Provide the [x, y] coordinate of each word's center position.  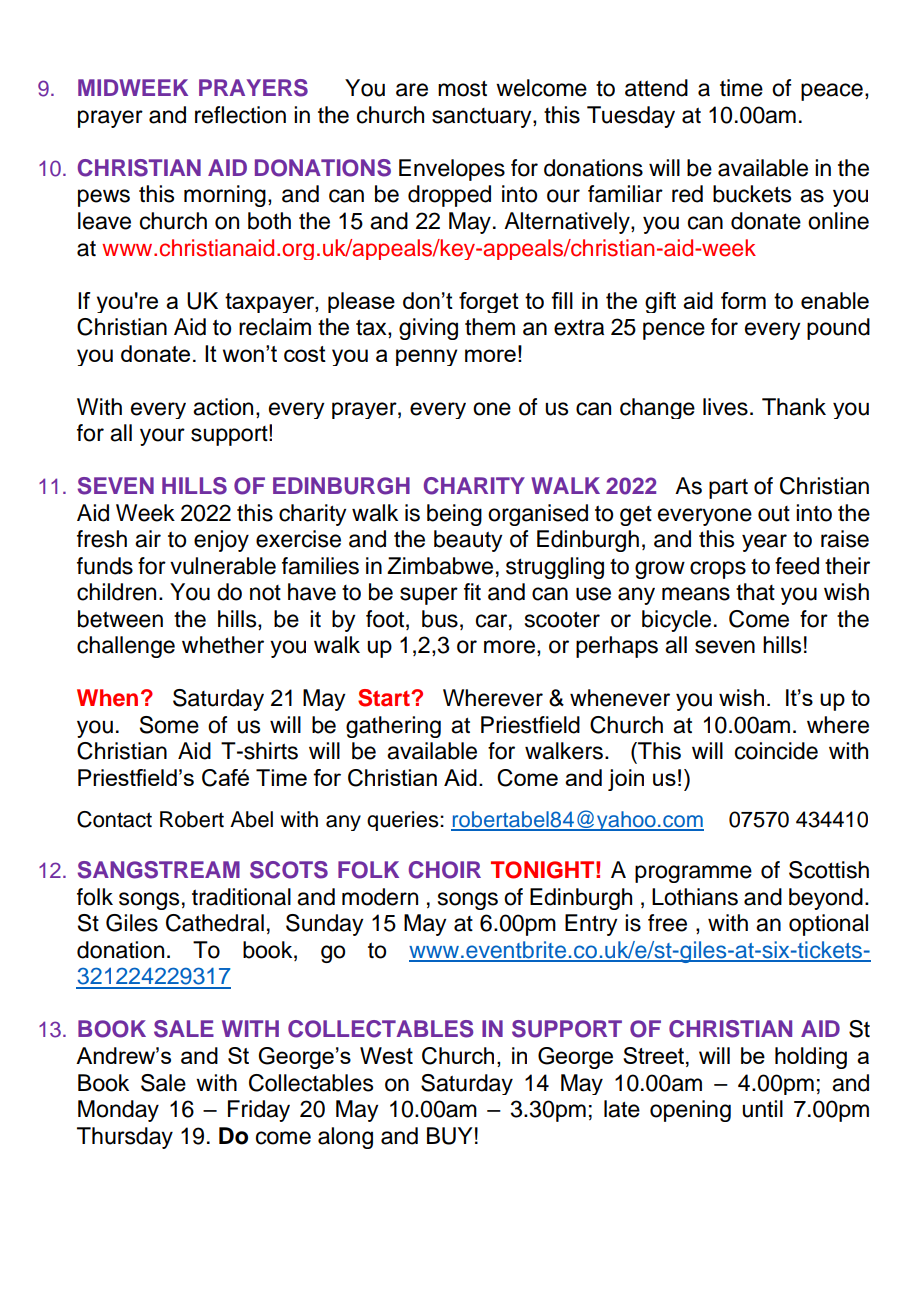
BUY [450, 1136]
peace [832, 92]
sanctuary [483, 118]
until [762, 1109]
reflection [240, 115]
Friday [259, 1111]
